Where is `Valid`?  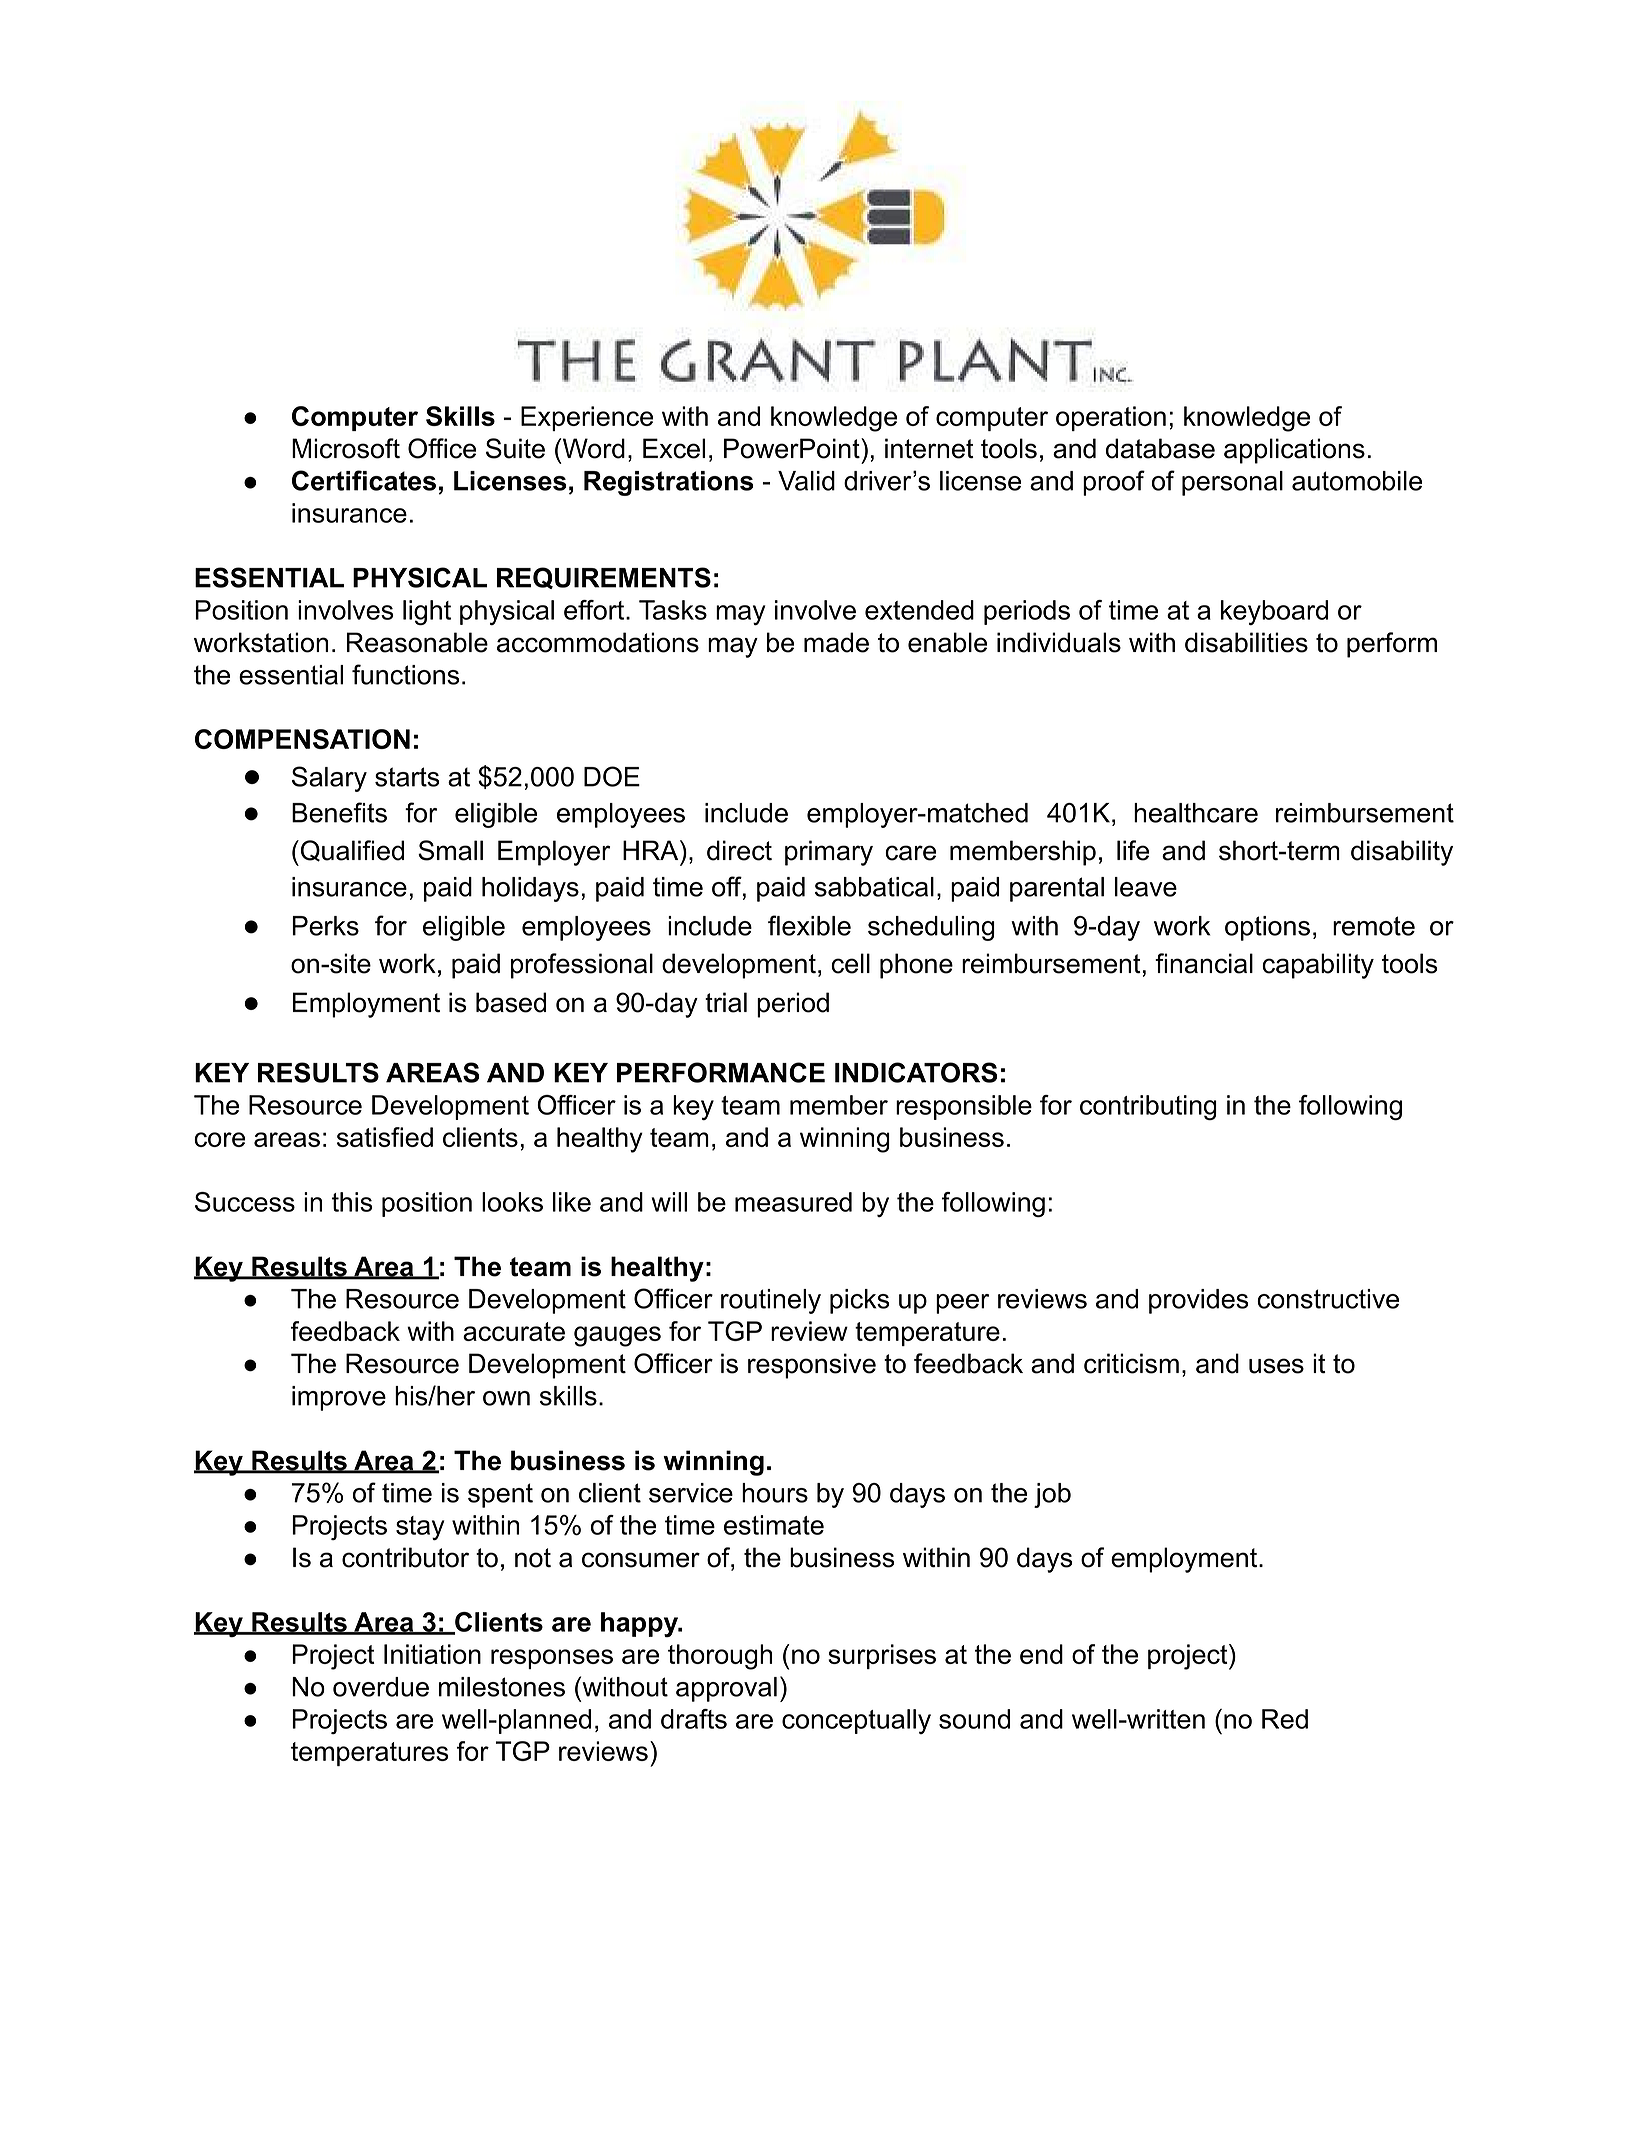
Valid is located at coordinates (806, 481).
